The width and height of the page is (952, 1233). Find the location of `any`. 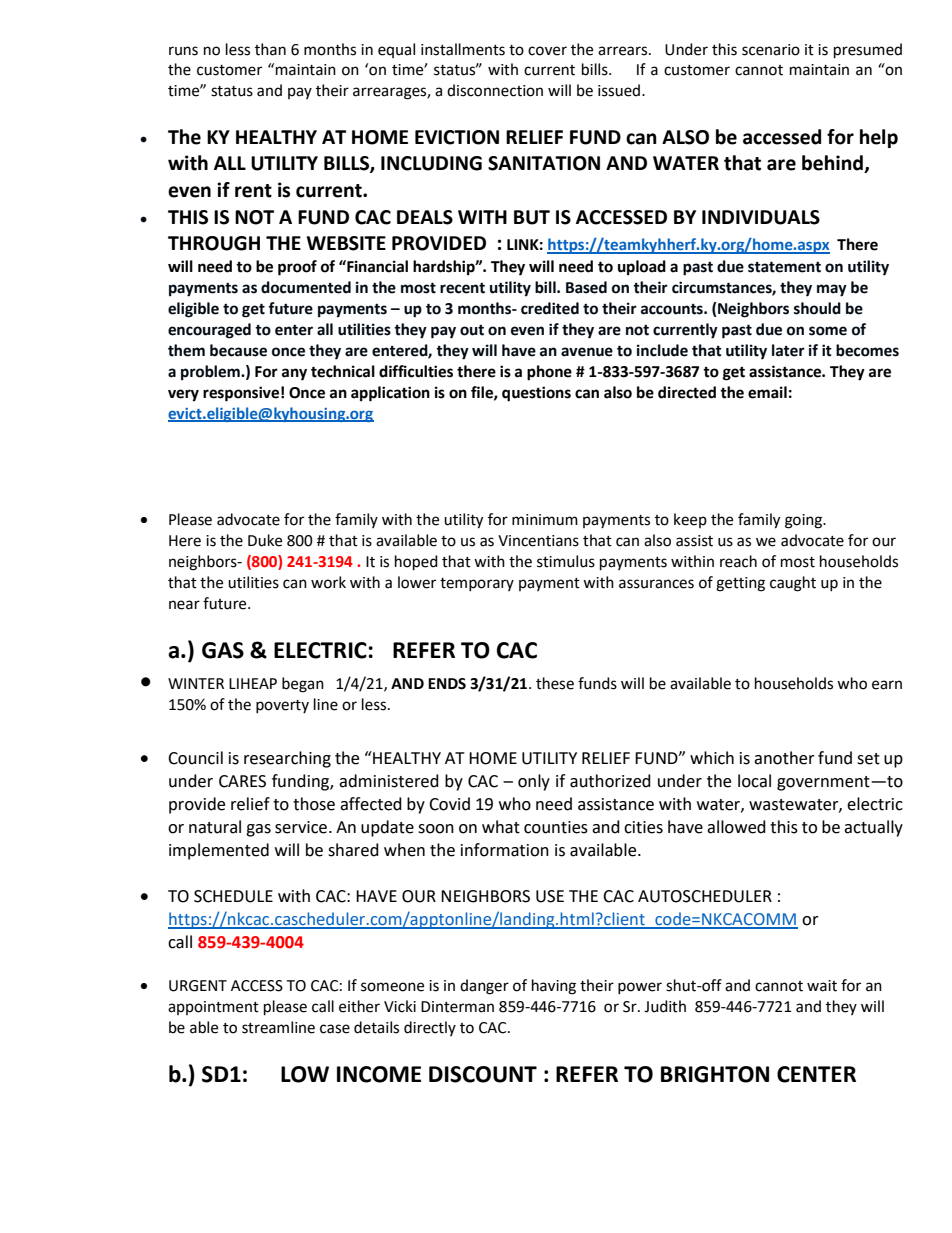

any is located at coordinates (294, 374).
